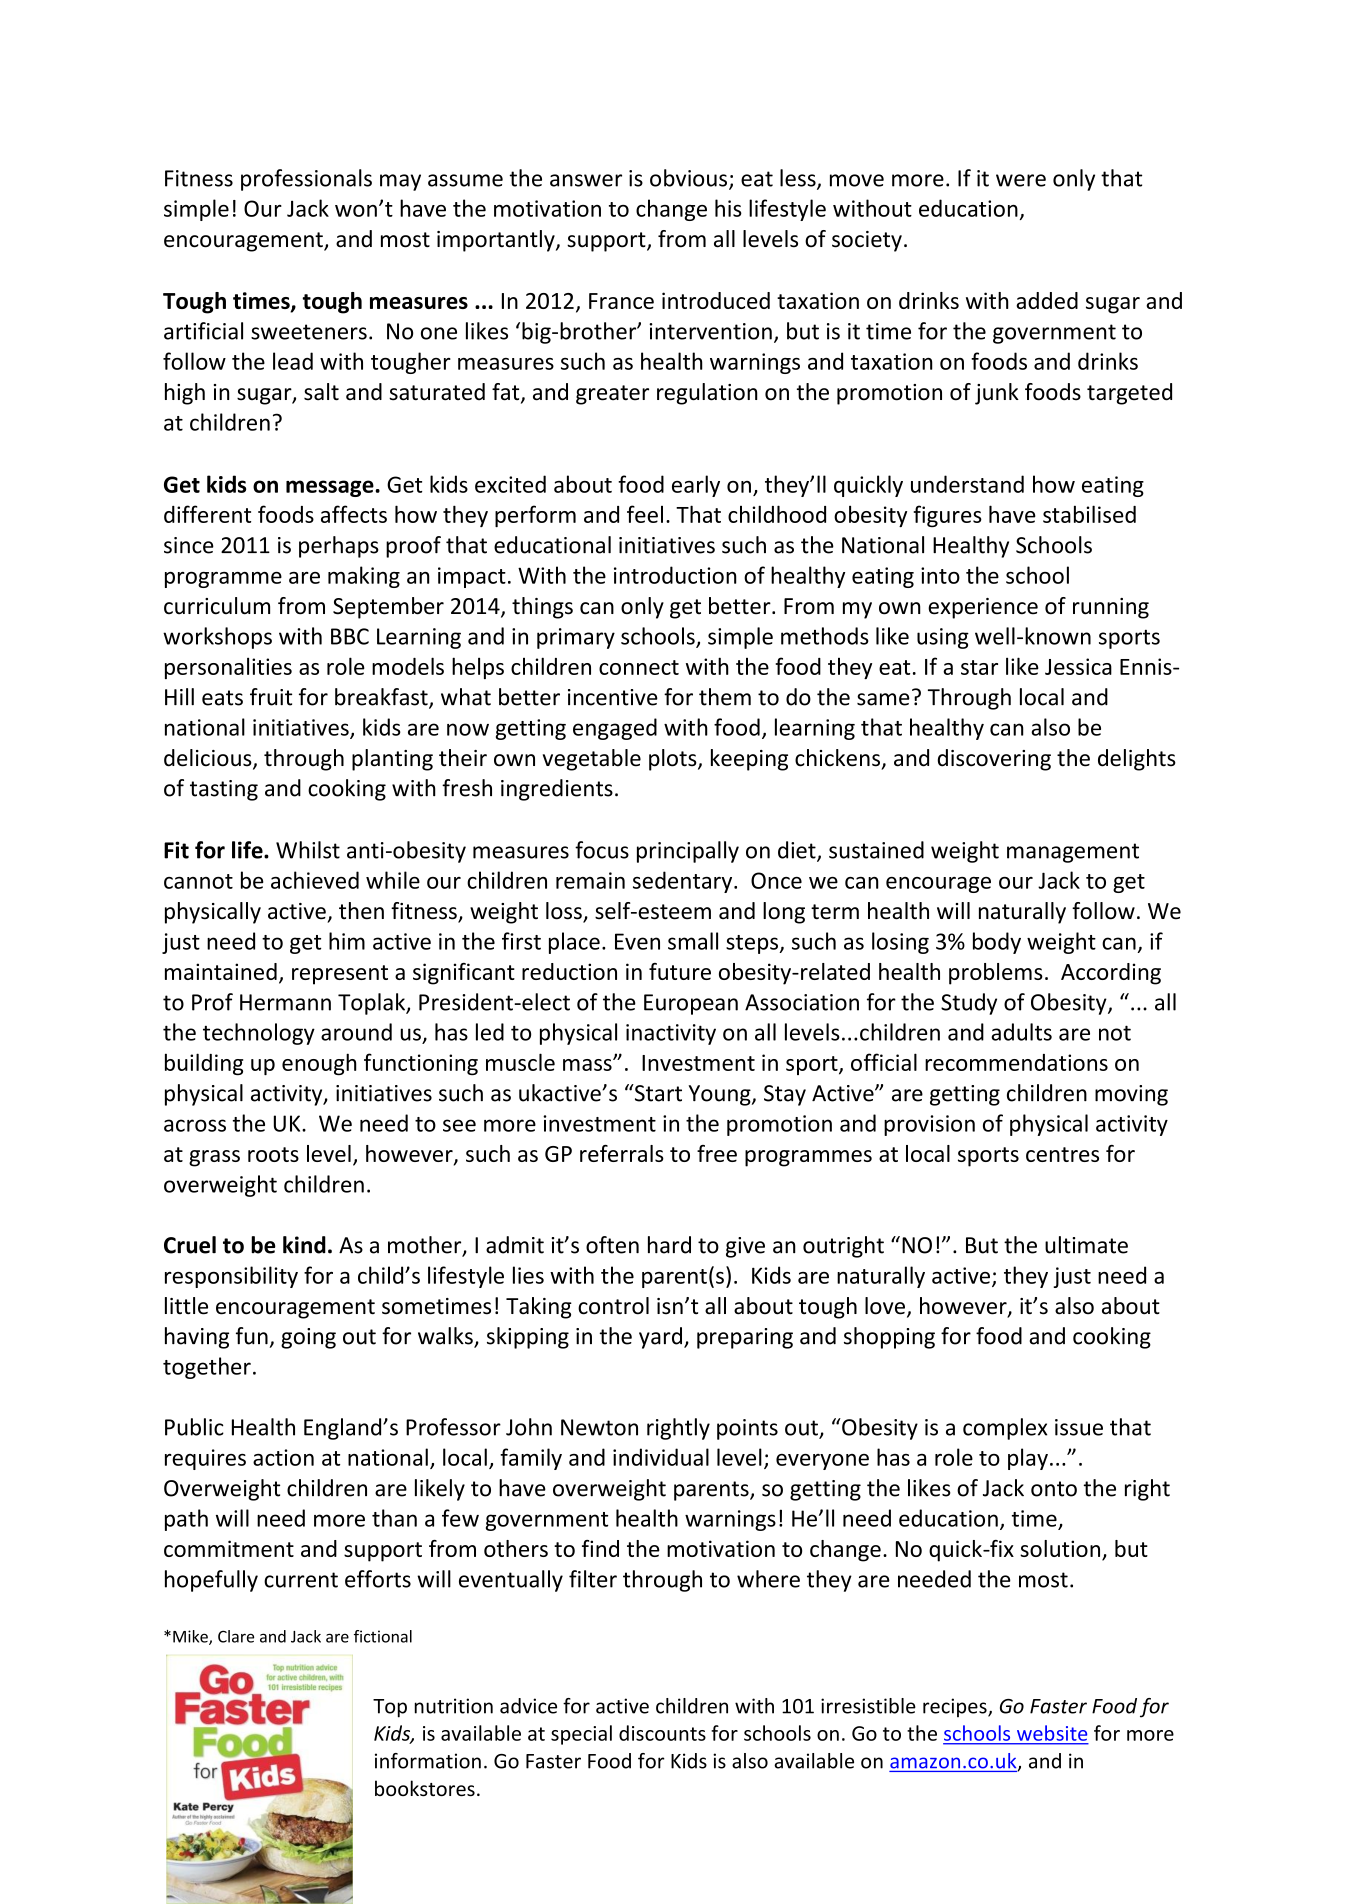  I want to click on complex, so click(1005, 1429).
